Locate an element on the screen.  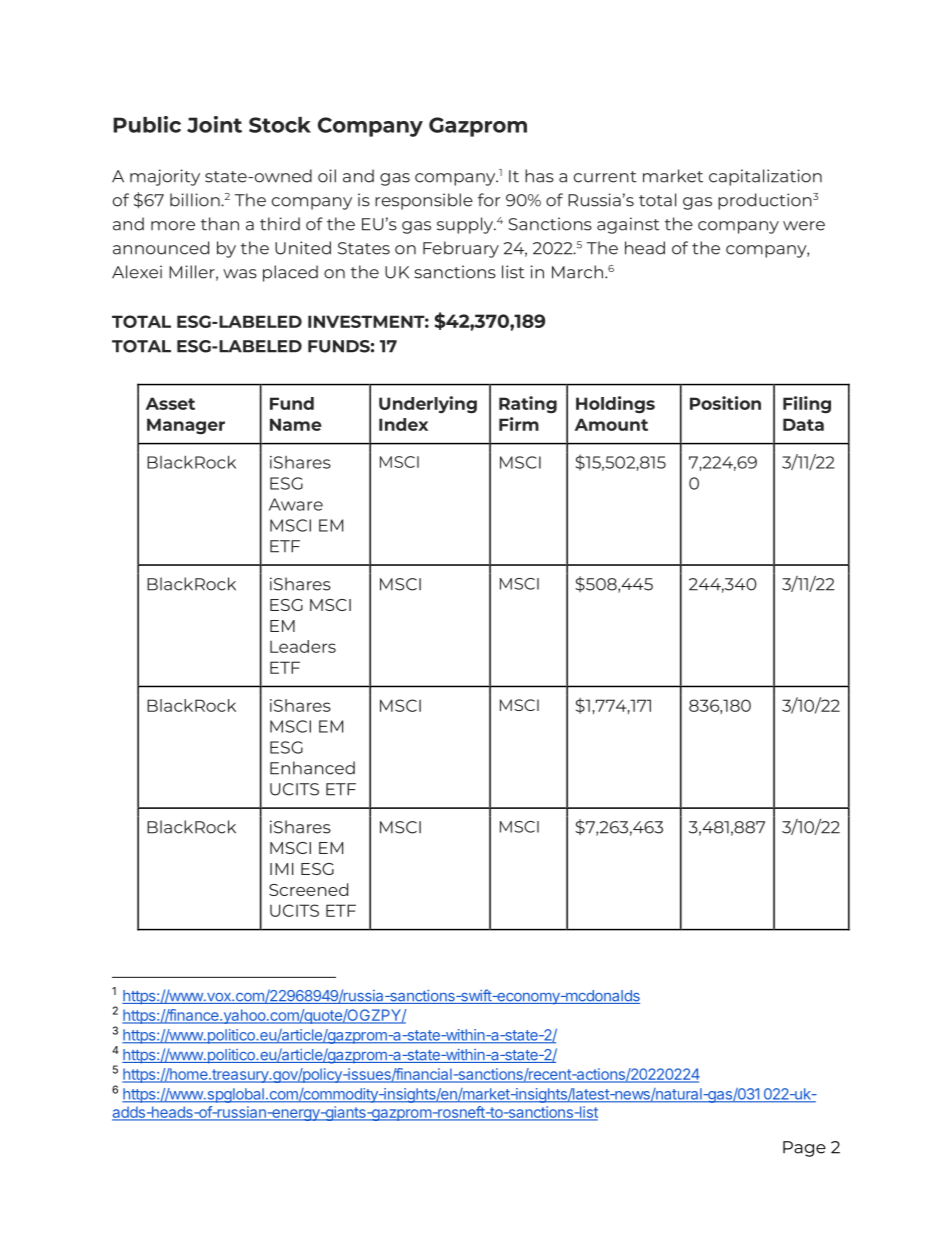
Screened is located at coordinates (308, 889).
